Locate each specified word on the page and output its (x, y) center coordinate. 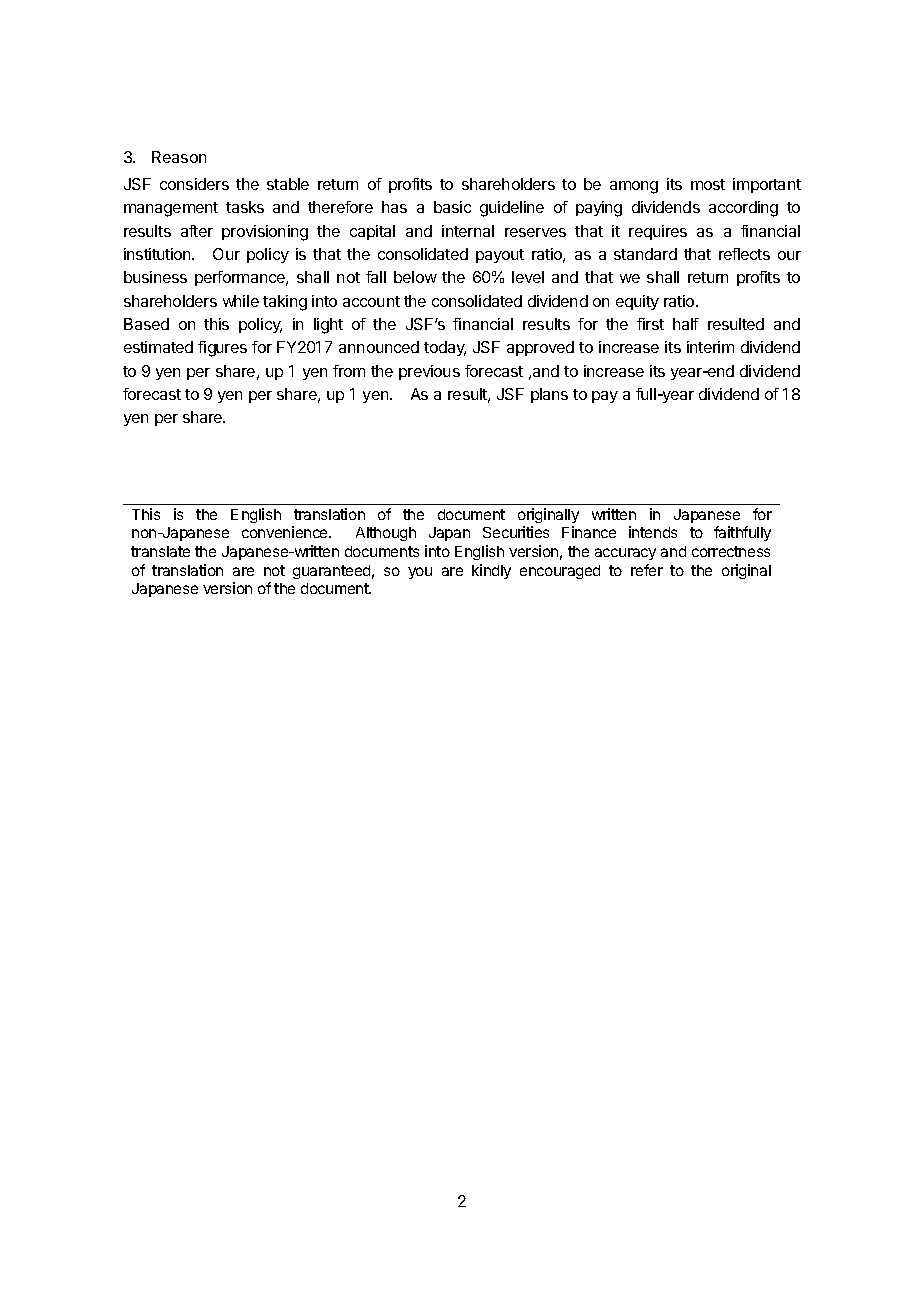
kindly (491, 571)
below (415, 277)
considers (194, 184)
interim (710, 347)
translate (160, 551)
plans (549, 395)
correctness (731, 551)
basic (452, 207)
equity (637, 302)
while (241, 301)
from (349, 371)
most (708, 184)
